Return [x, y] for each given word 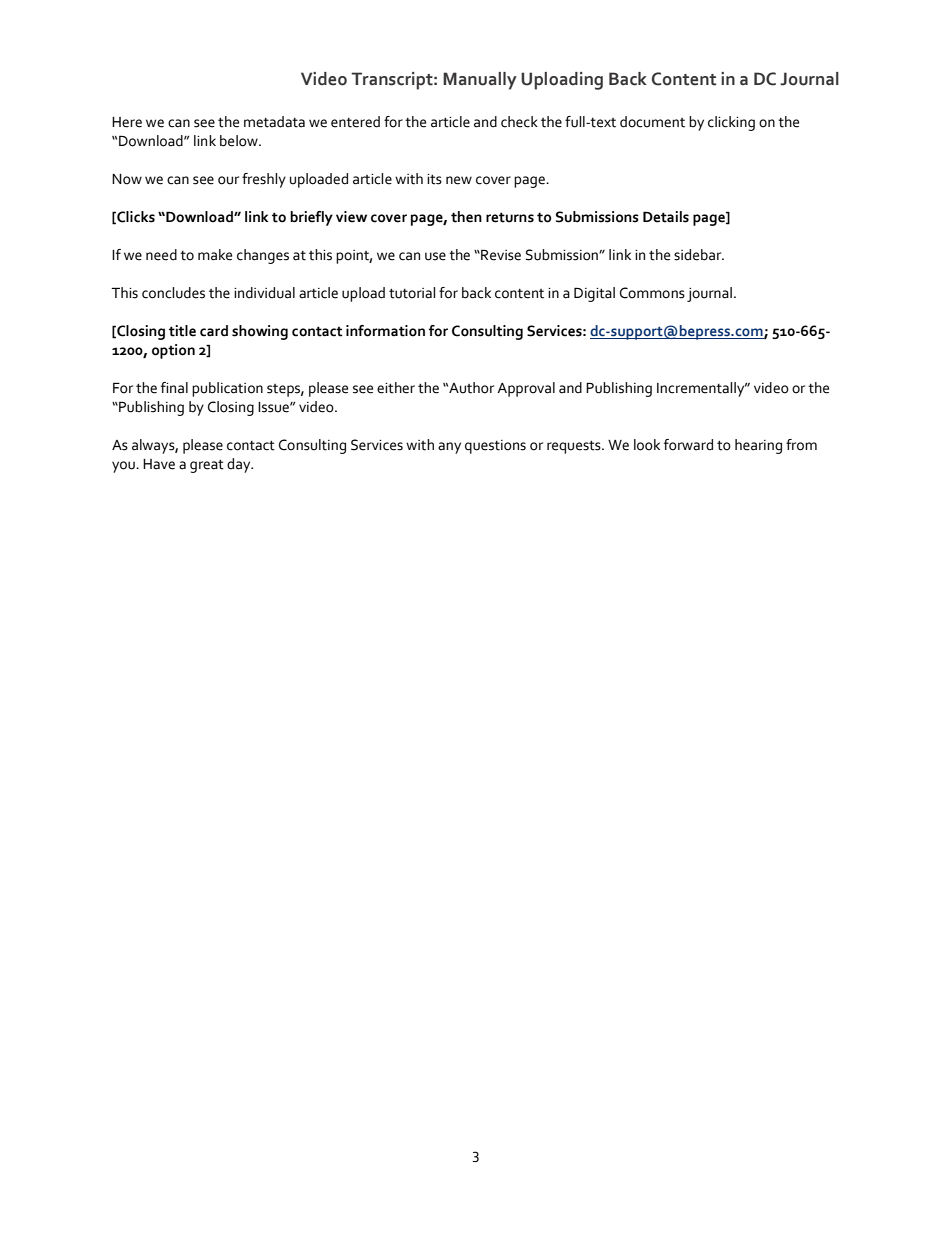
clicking [731, 123]
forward [688, 445]
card [214, 331]
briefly [311, 218]
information [385, 331]
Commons [652, 293]
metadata [274, 122]
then [466, 217]
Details [666, 217]
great [207, 466]
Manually [480, 81]
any [449, 448]
